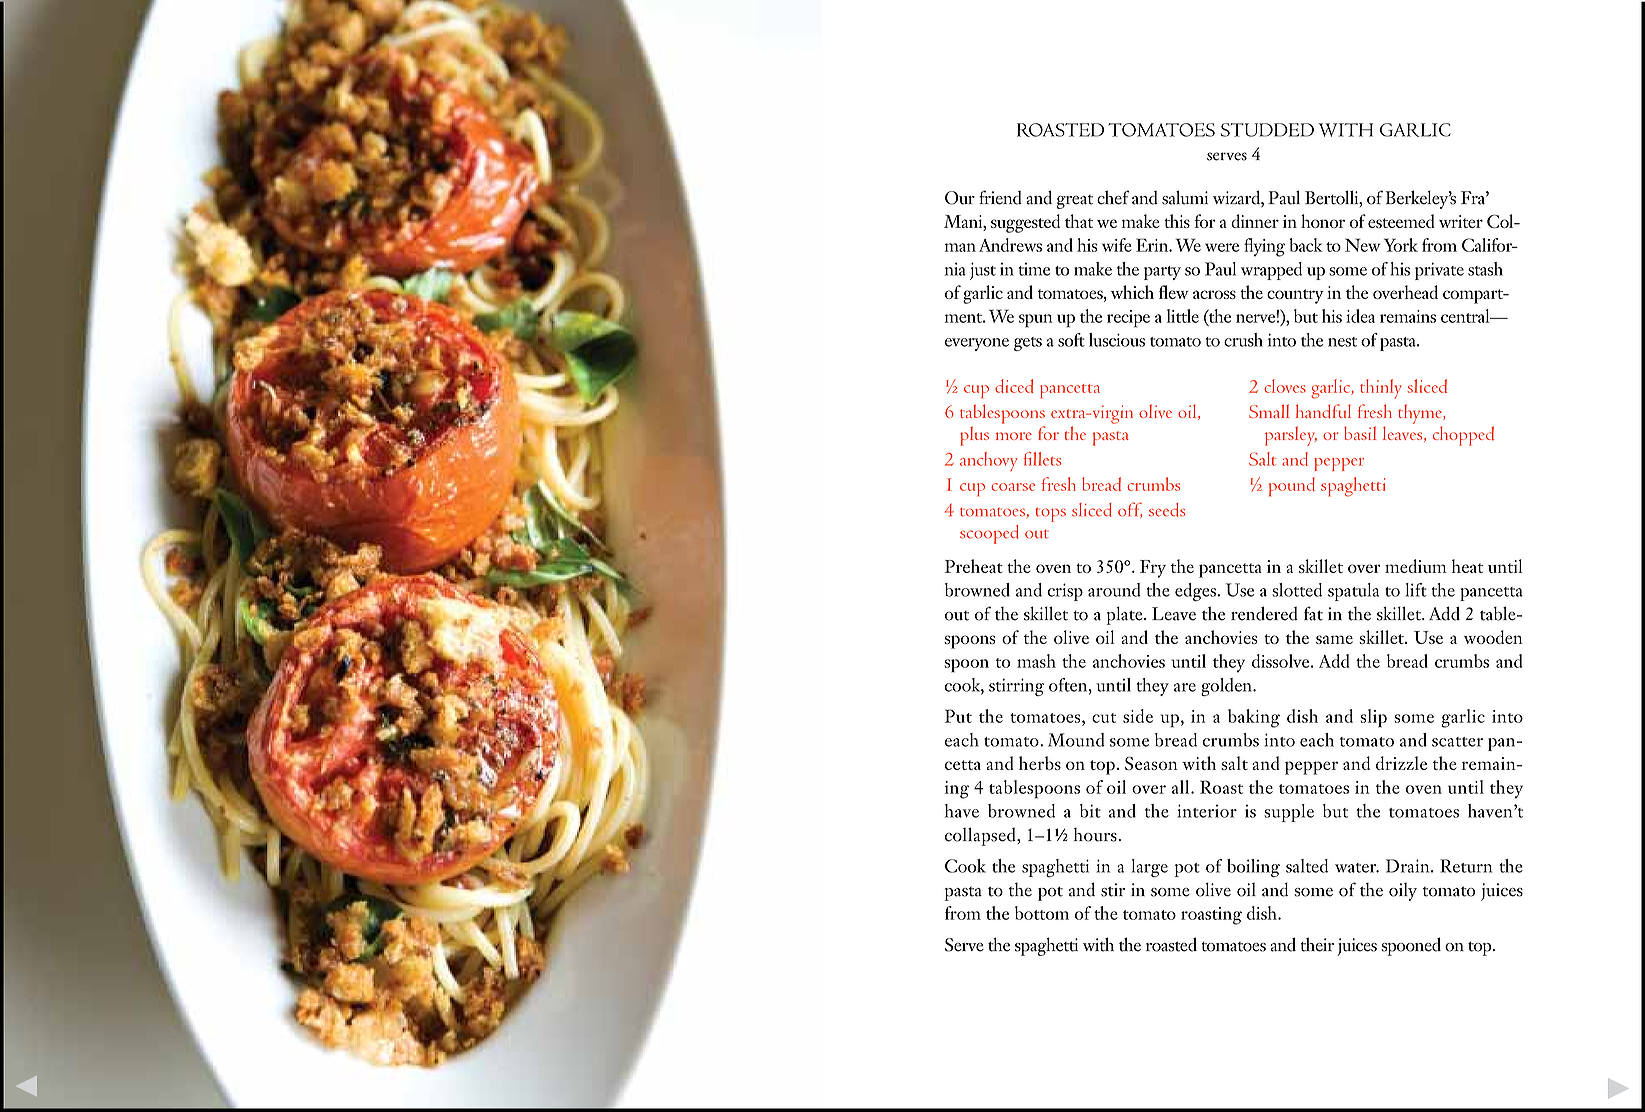 This screenshot has width=1645, height=1112. What do you see at coordinates (1401, 221) in the screenshot?
I see `esteemed` at bounding box center [1401, 221].
